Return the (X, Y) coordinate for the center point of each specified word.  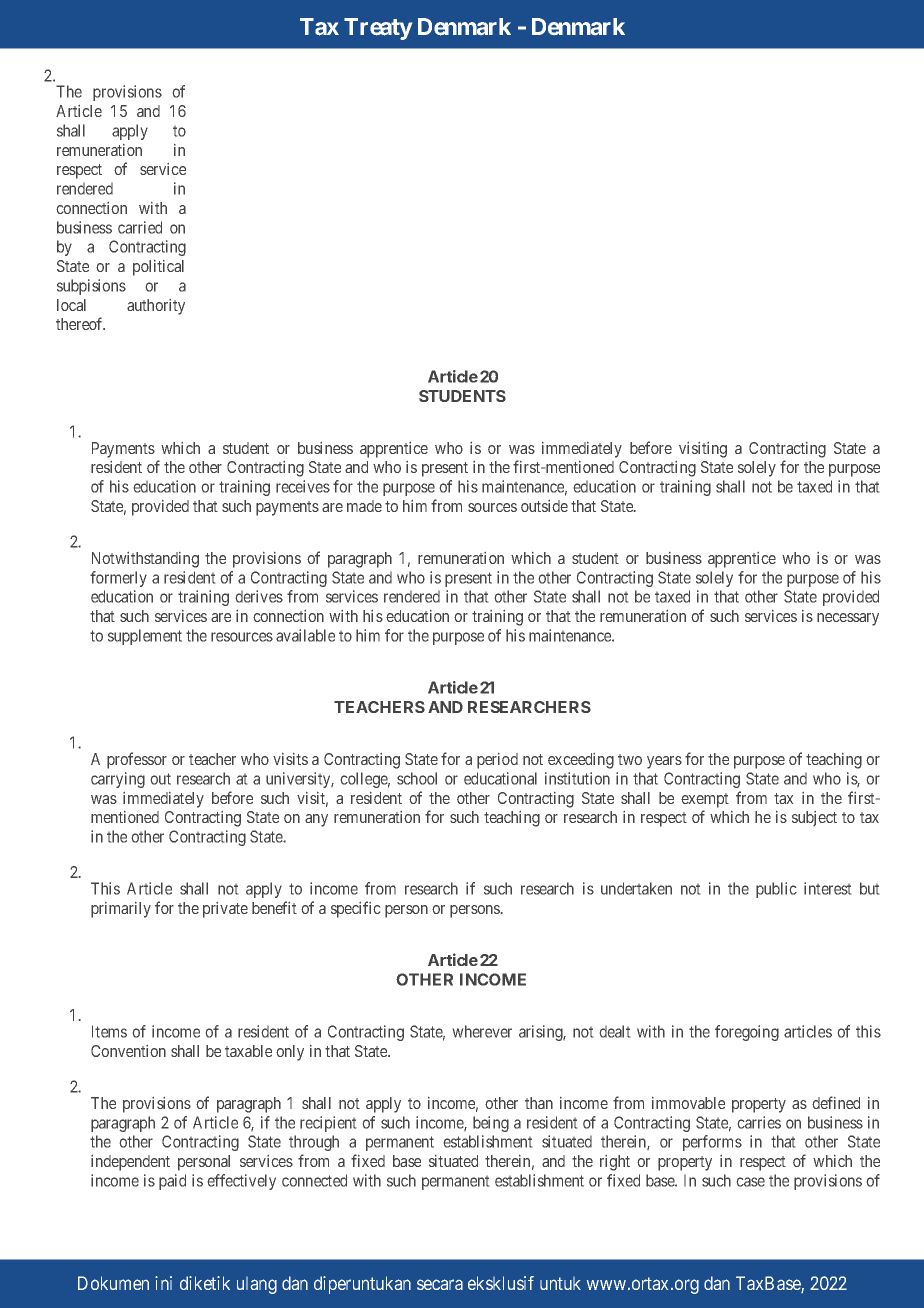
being (491, 1124)
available (305, 635)
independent (130, 1163)
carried (140, 227)
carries (759, 1122)
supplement (145, 637)
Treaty (378, 29)
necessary (848, 619)
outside (544, 506)
